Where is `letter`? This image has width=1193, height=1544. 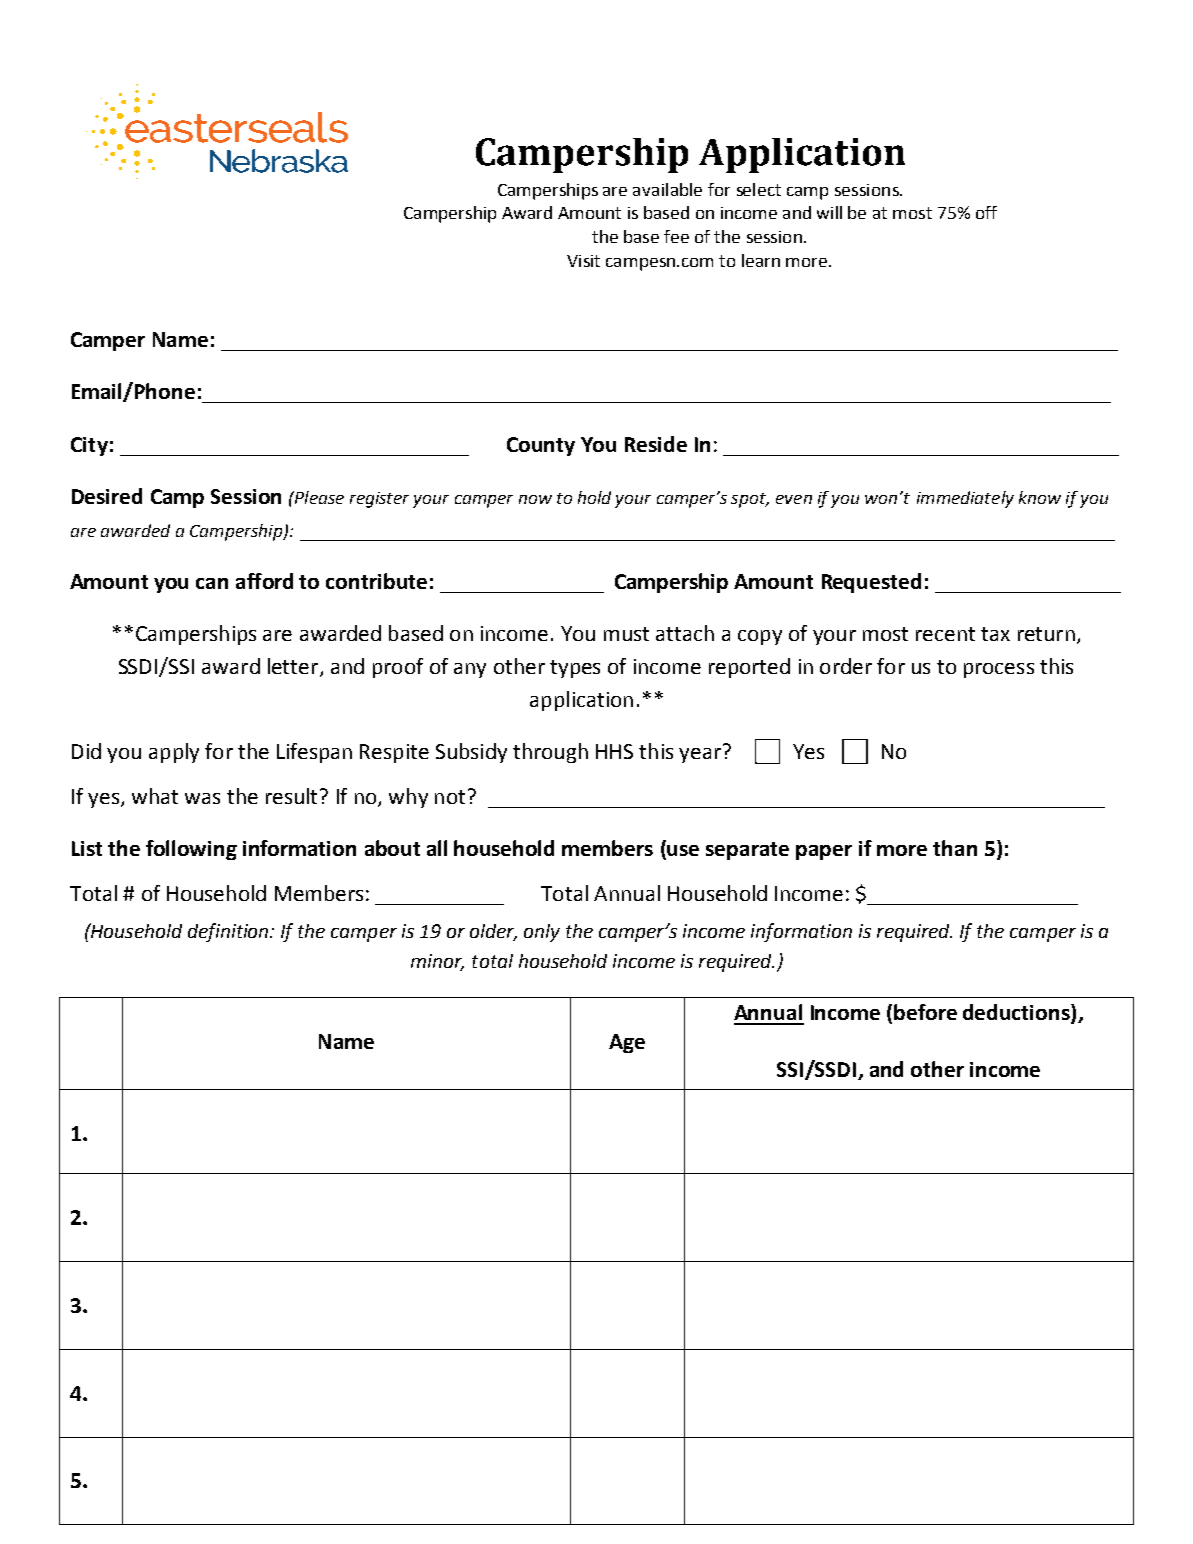 letter is located at coordinates (294, 667).
